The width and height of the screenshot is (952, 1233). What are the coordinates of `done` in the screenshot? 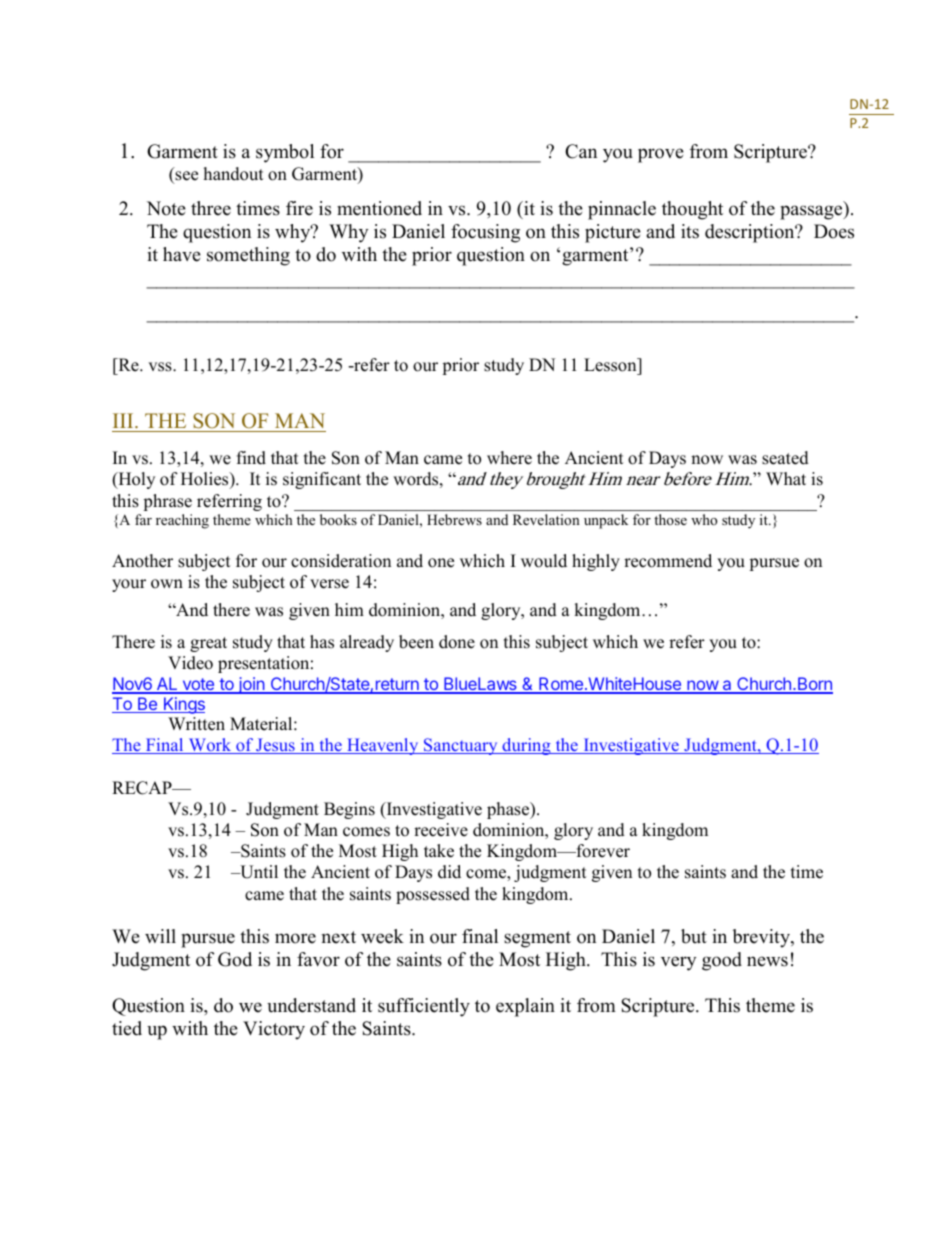 It's located at (457, 642).
